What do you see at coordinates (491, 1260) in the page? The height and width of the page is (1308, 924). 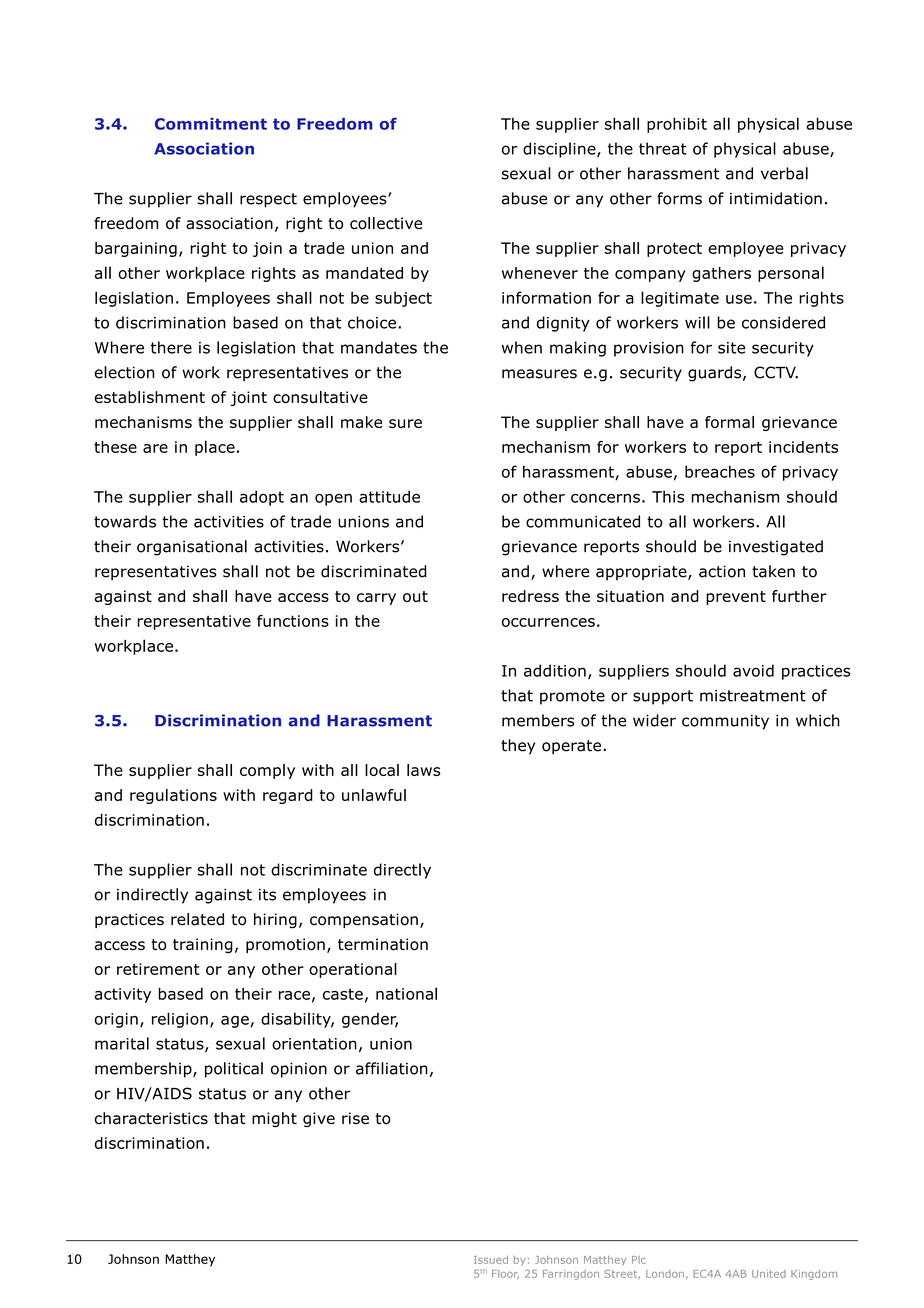 I see `Issued` at bounding box center [491, 1260].
